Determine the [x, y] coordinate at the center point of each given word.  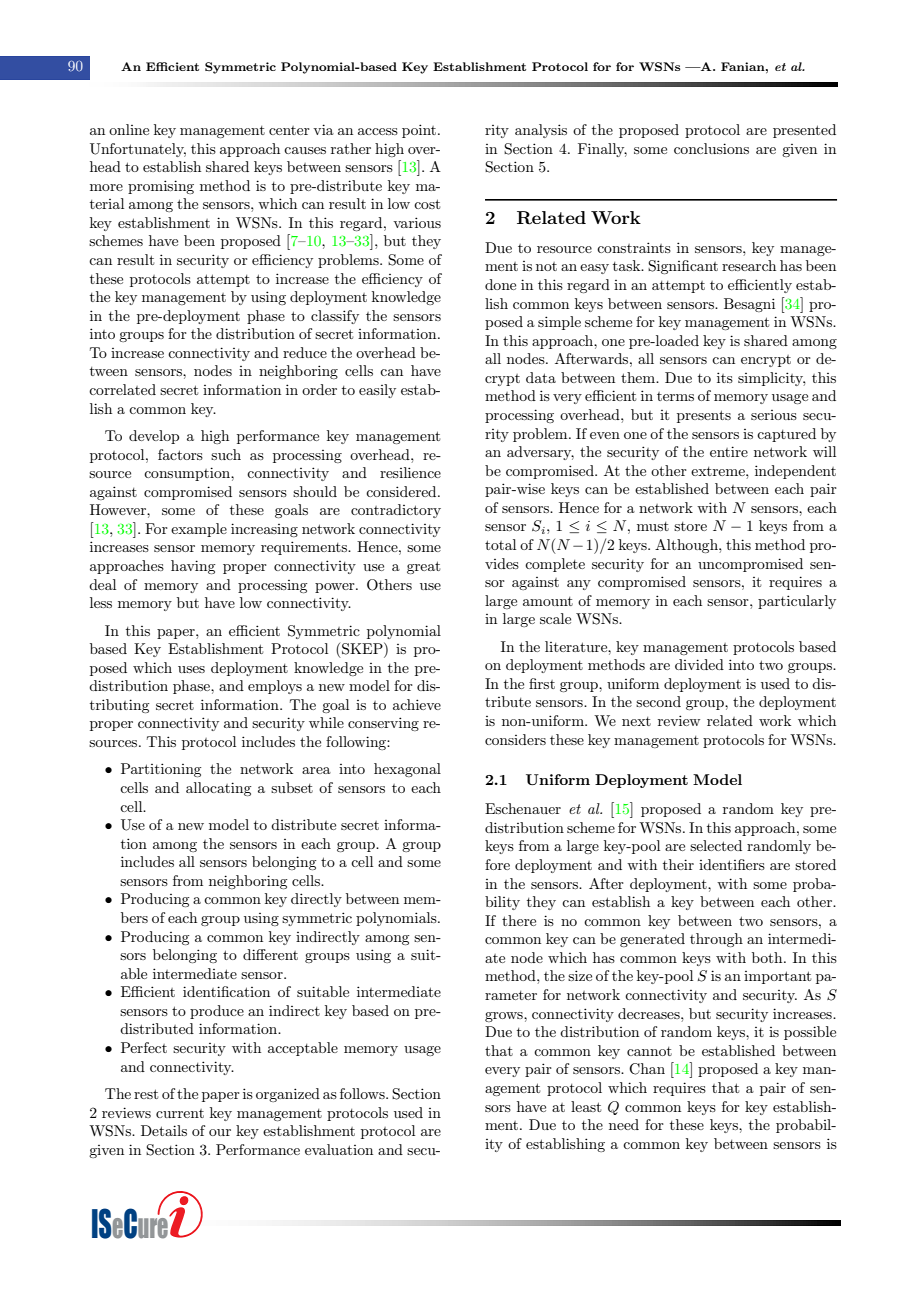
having [193, 567]
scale [555, 618]
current [180, 1113]
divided [699, 664]
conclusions [711, 148]
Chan [647, 1069]
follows [363, 1093]
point [419, 131]
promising [161, 187]
